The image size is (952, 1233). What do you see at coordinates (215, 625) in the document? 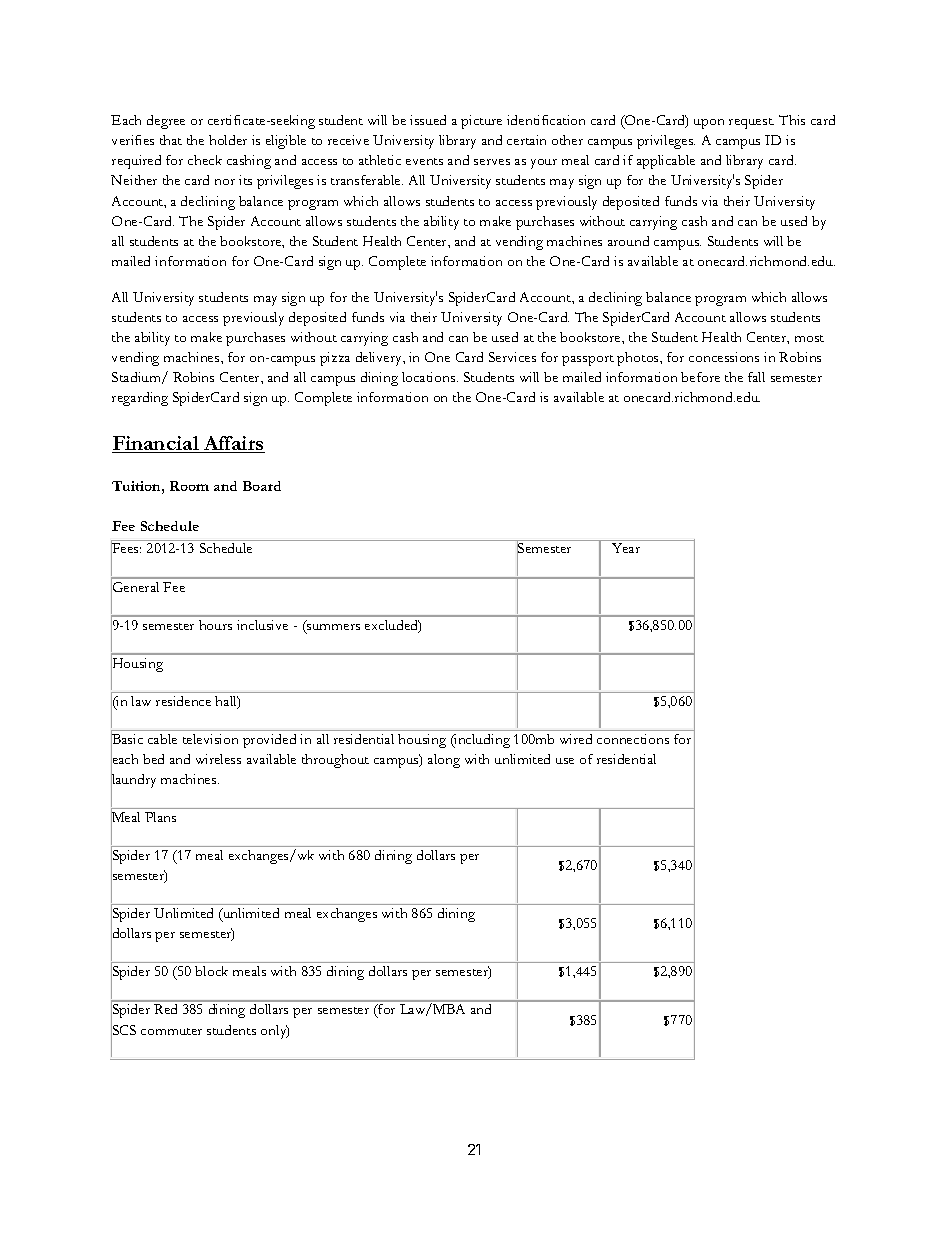
I see `hours` at bounding box center [215, 625].
